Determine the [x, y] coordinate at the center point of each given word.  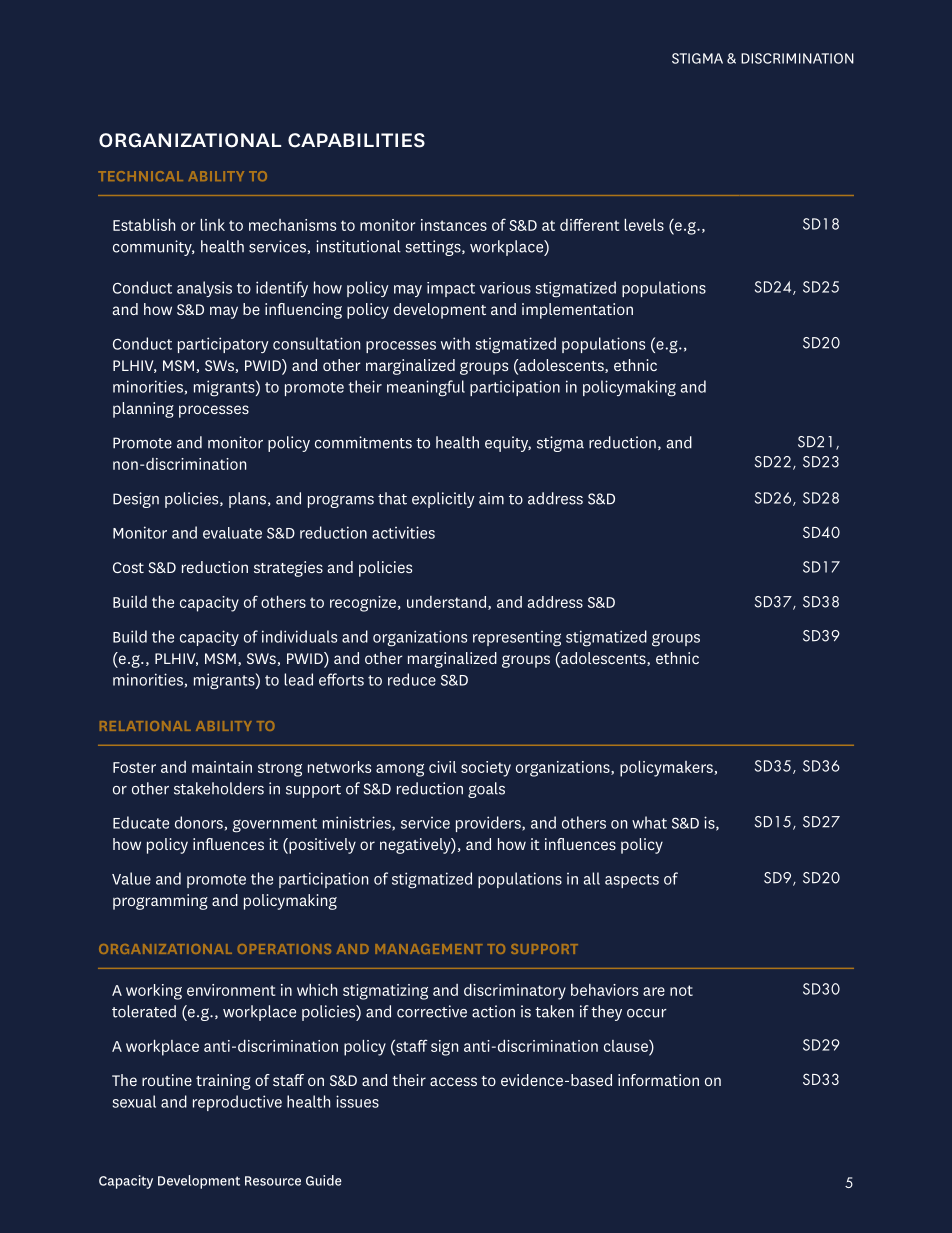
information [658, 1080]
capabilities [356, 140]
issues [357, 1101]
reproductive [237, 1103]
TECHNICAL [140, 176]
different [590, 224]
